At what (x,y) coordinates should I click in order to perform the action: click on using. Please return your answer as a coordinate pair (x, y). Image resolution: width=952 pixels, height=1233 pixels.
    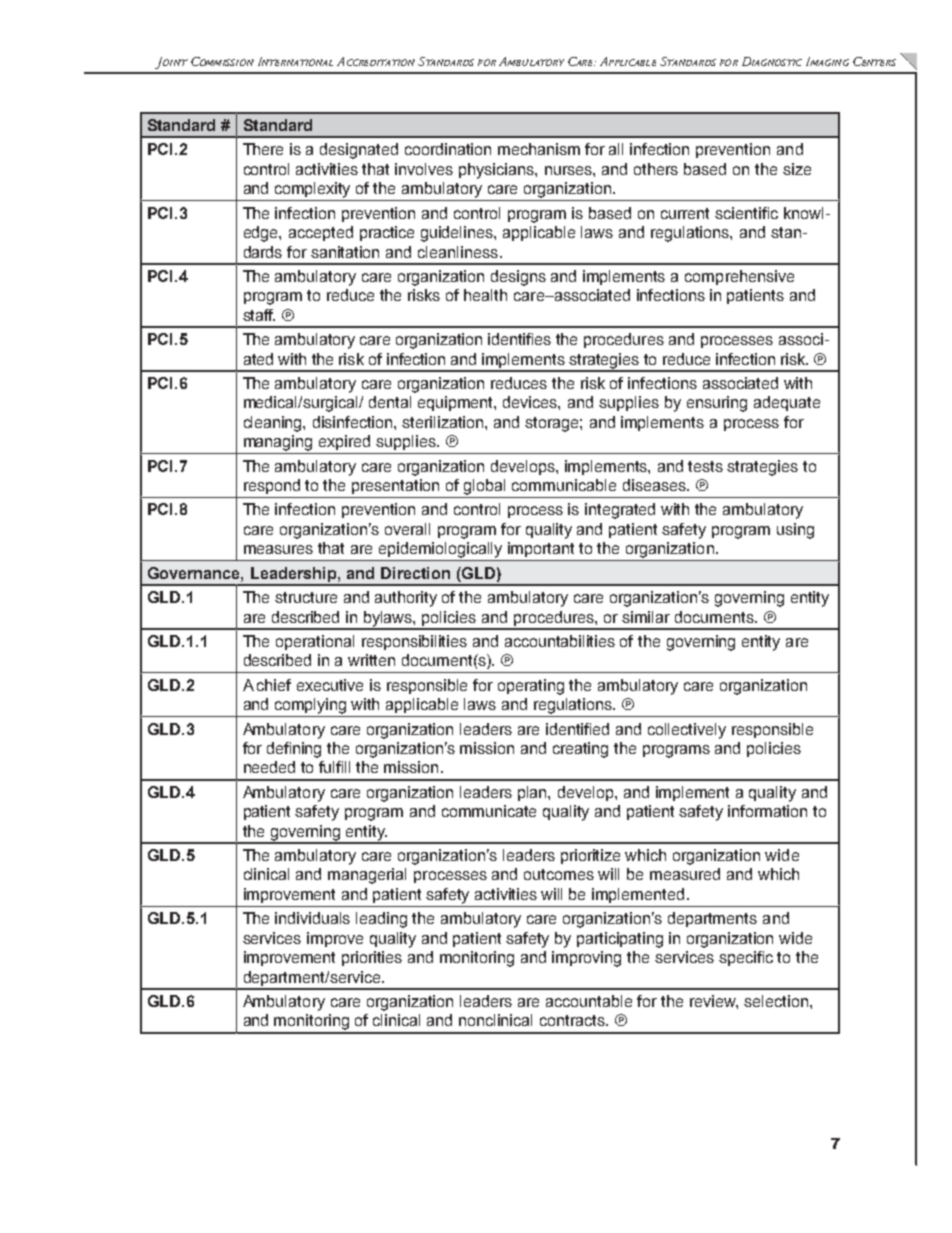
    Looking at the image, I should click on (795, 531).
